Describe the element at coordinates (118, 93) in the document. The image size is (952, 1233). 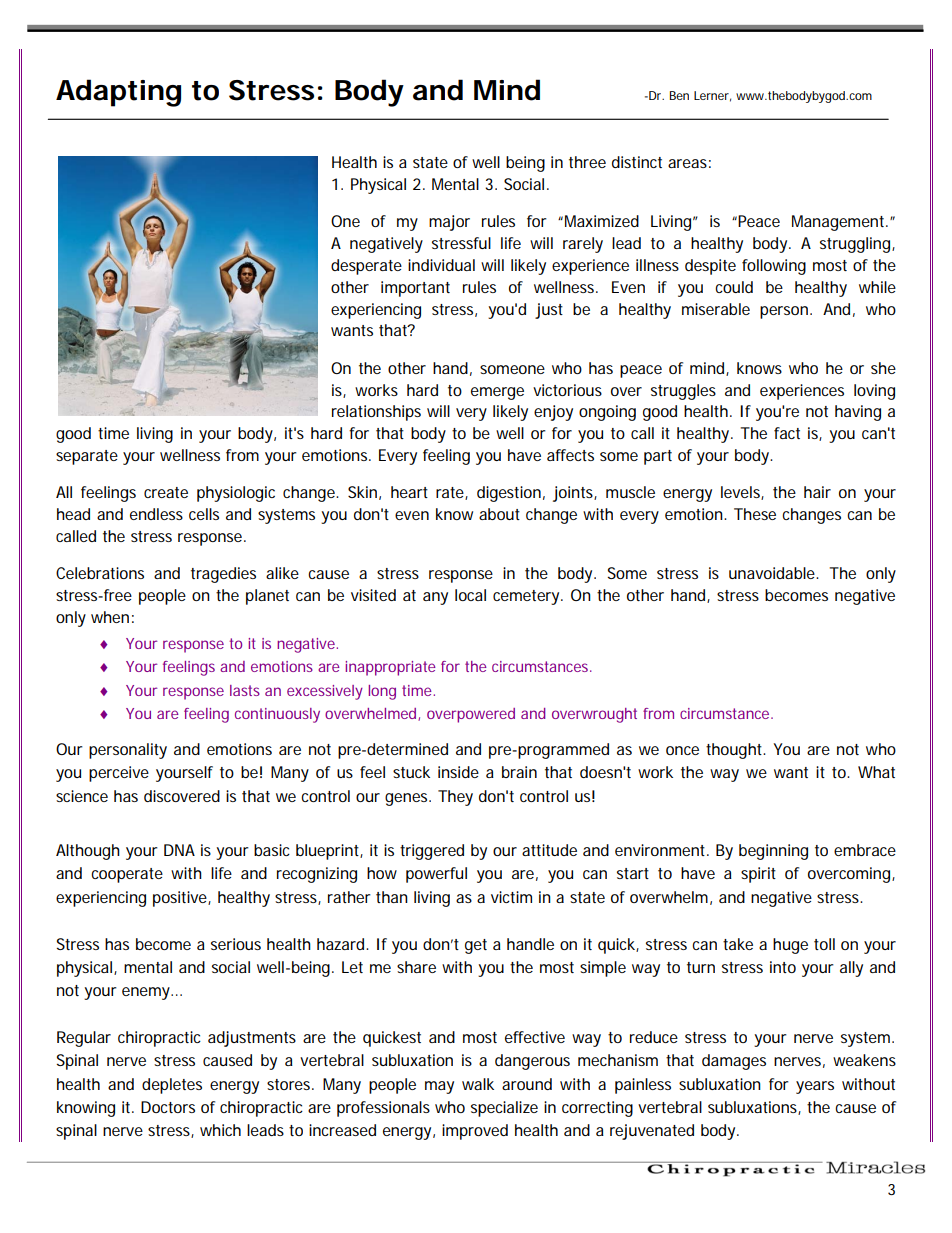
I see `Adapting` at that location.
